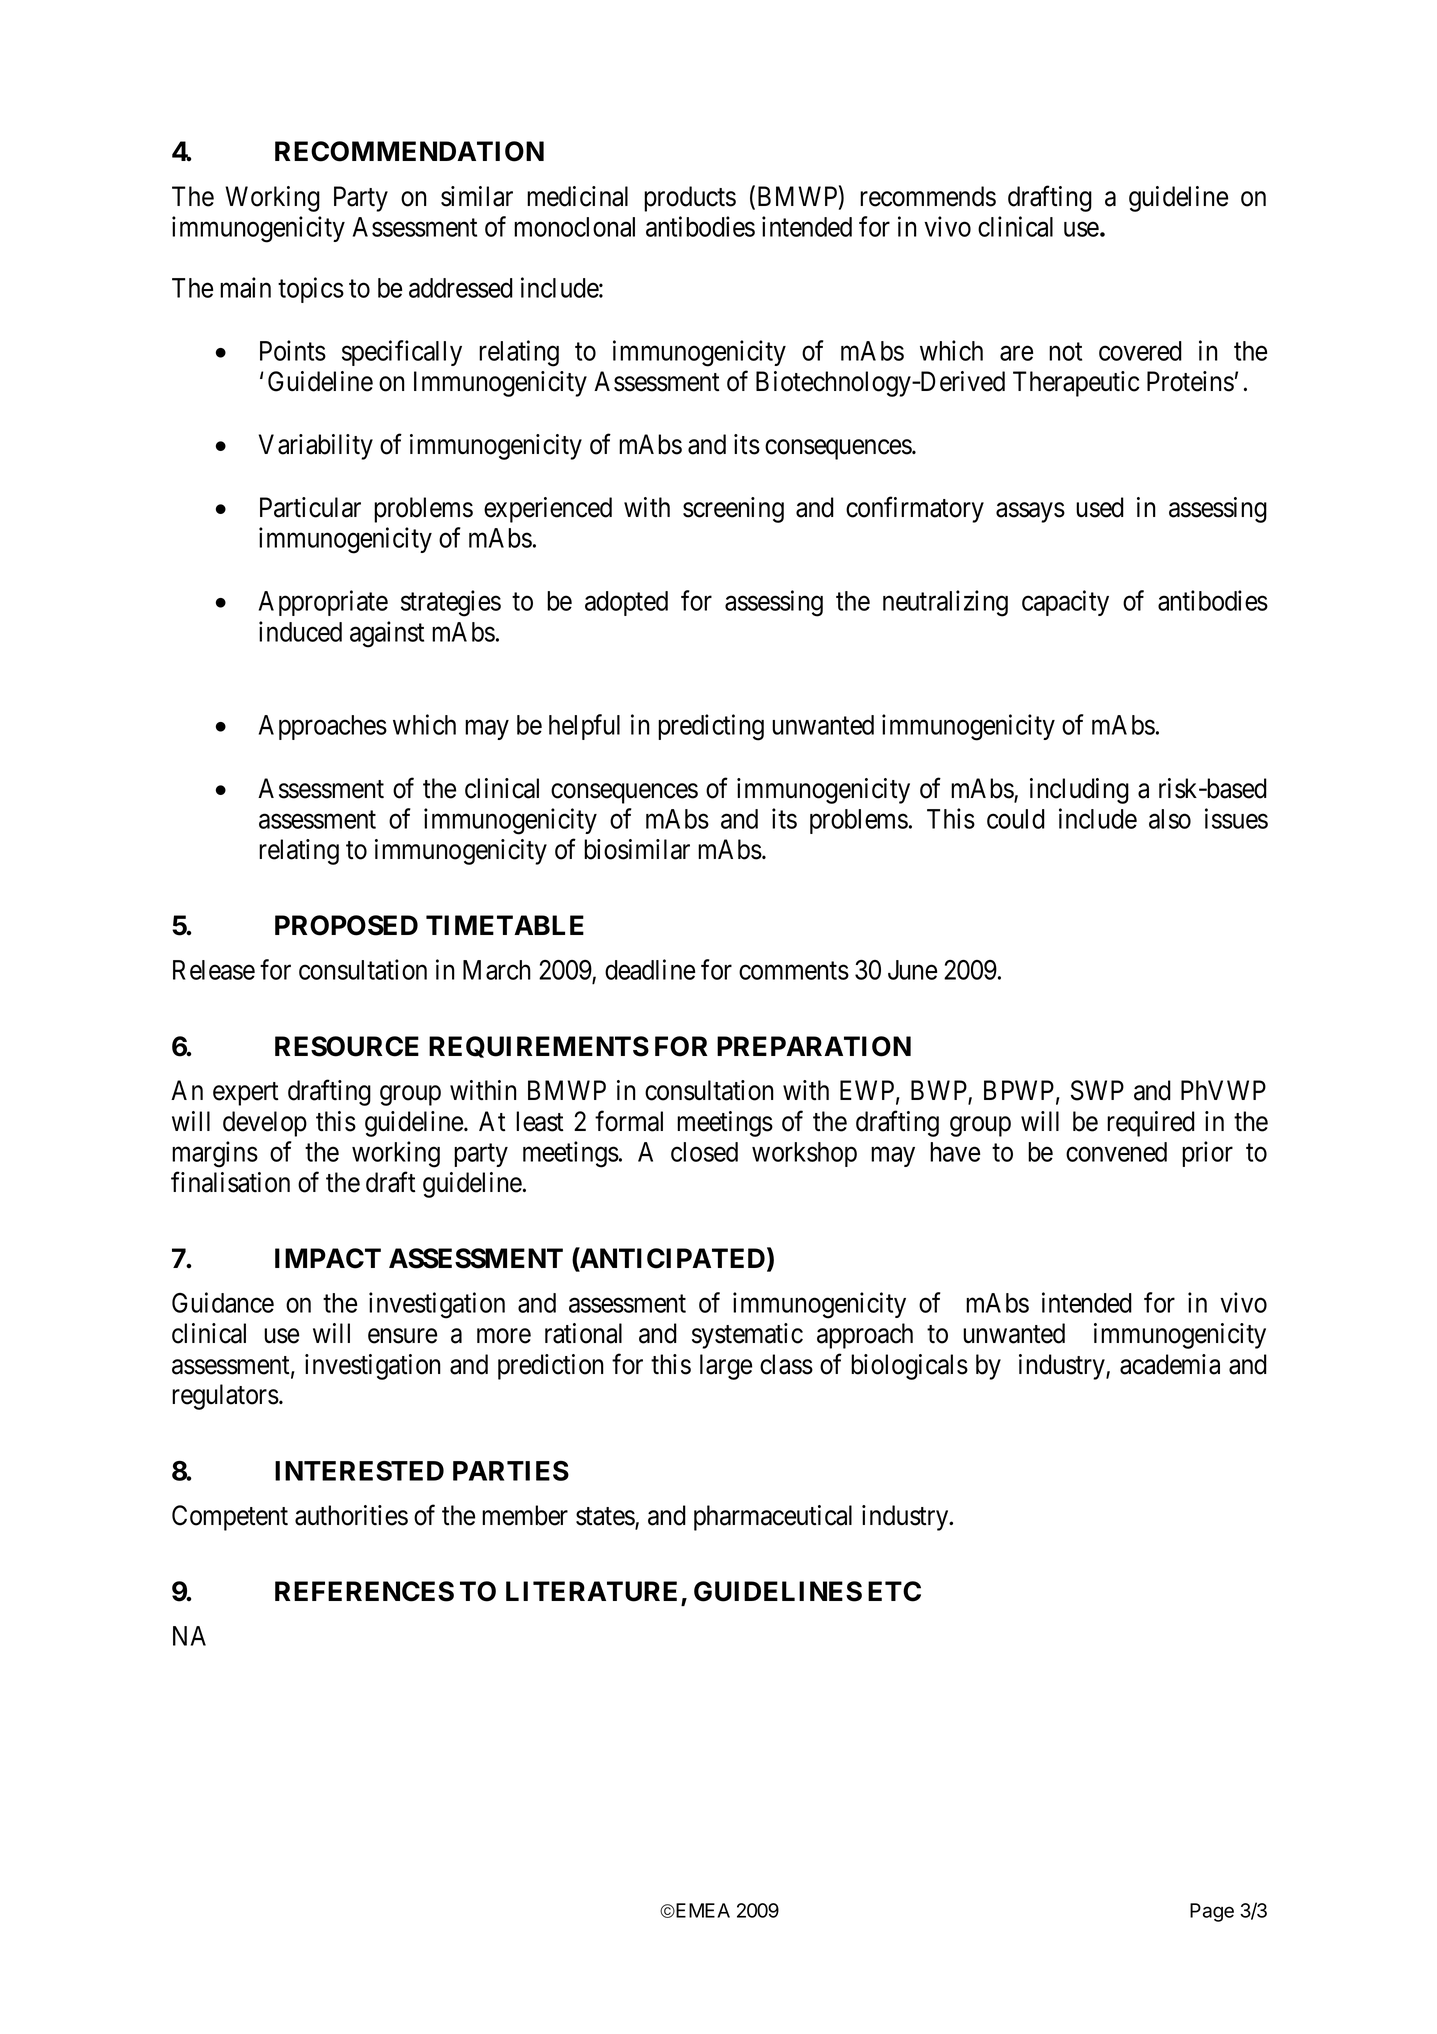 The height and width of the screenshot is (2034, 1437). I want to click on ETC, so click(894, 1591).
